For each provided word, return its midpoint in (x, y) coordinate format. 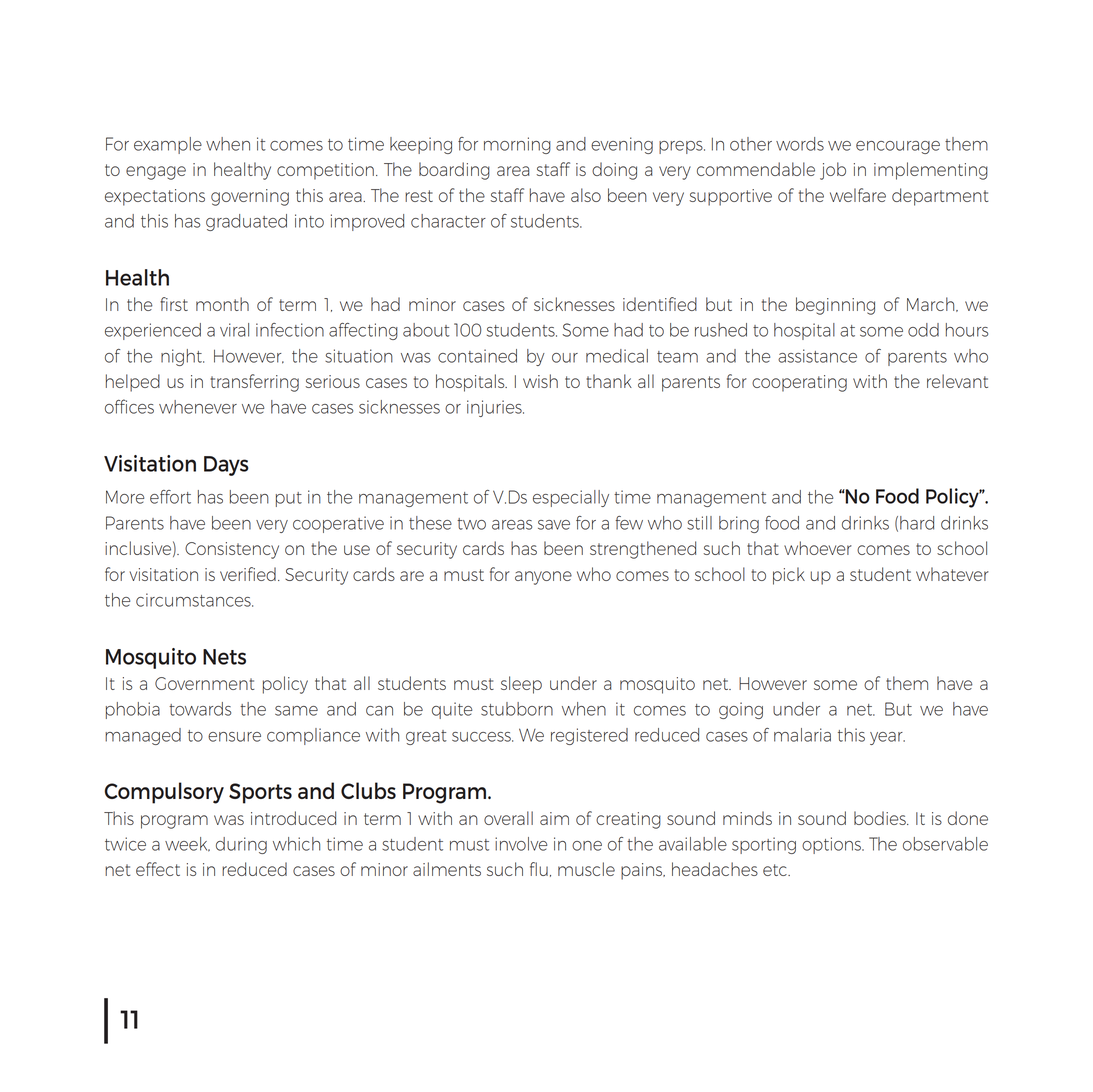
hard (917, 523)
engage (156, 173)
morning (517, 145)
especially (571, 498)
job (833, 171)
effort (170, 497)
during (241, 845)
